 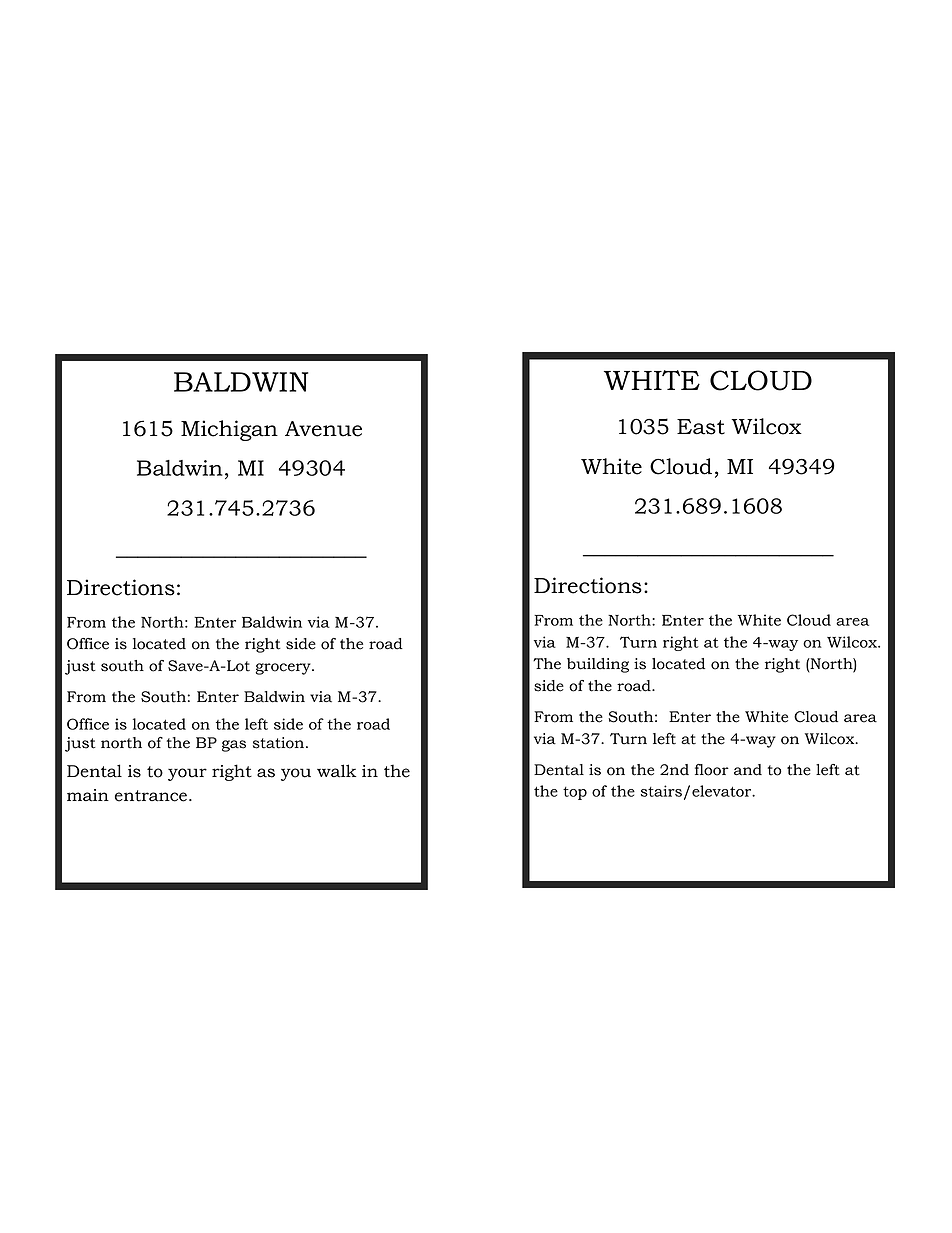 I want to click on gas, so click(x=234, y=746).
